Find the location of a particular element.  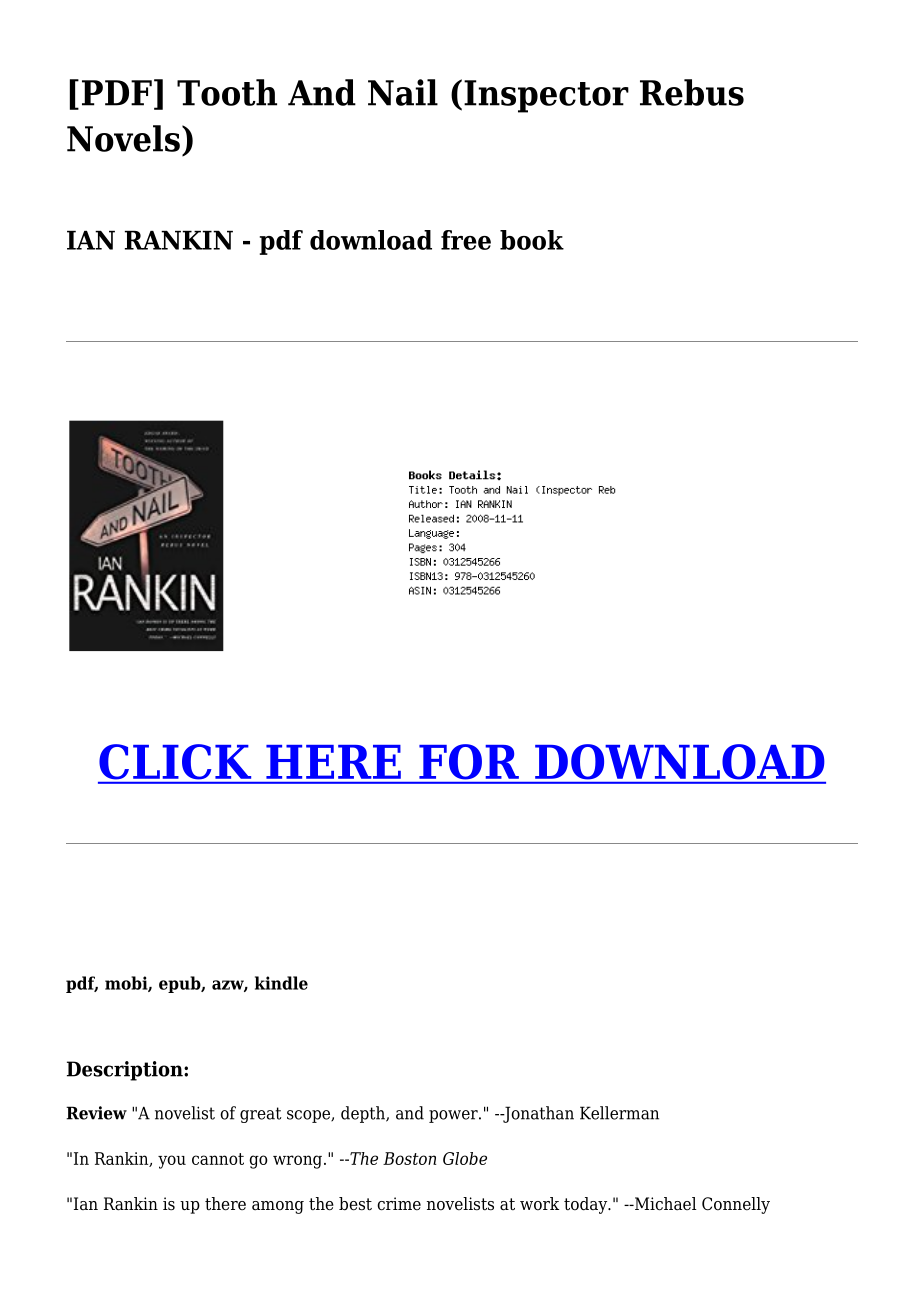

Kellerman is located at coordinates (619, 1113).
